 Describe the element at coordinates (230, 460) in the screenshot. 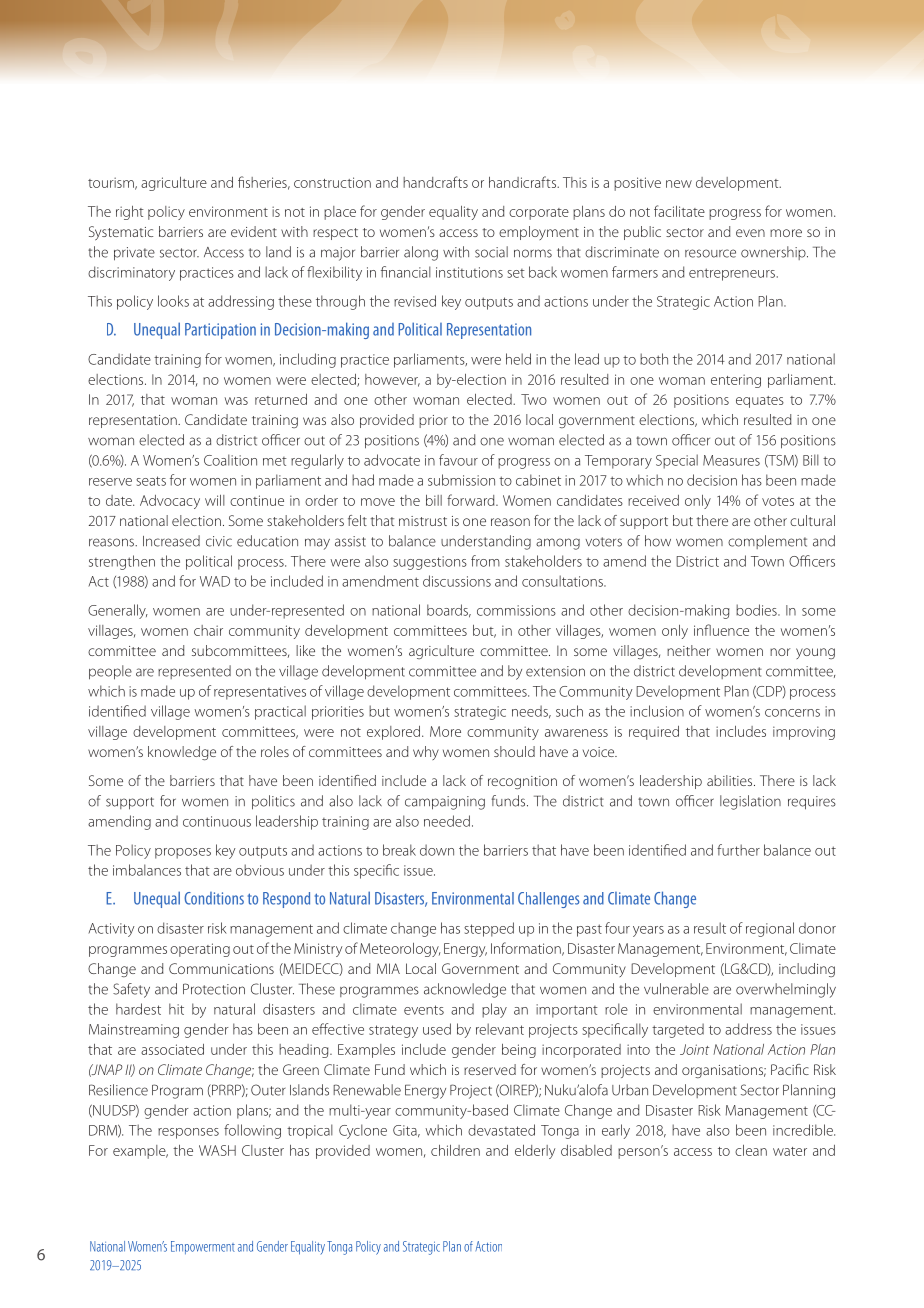

I see `Coalition` at that location.
